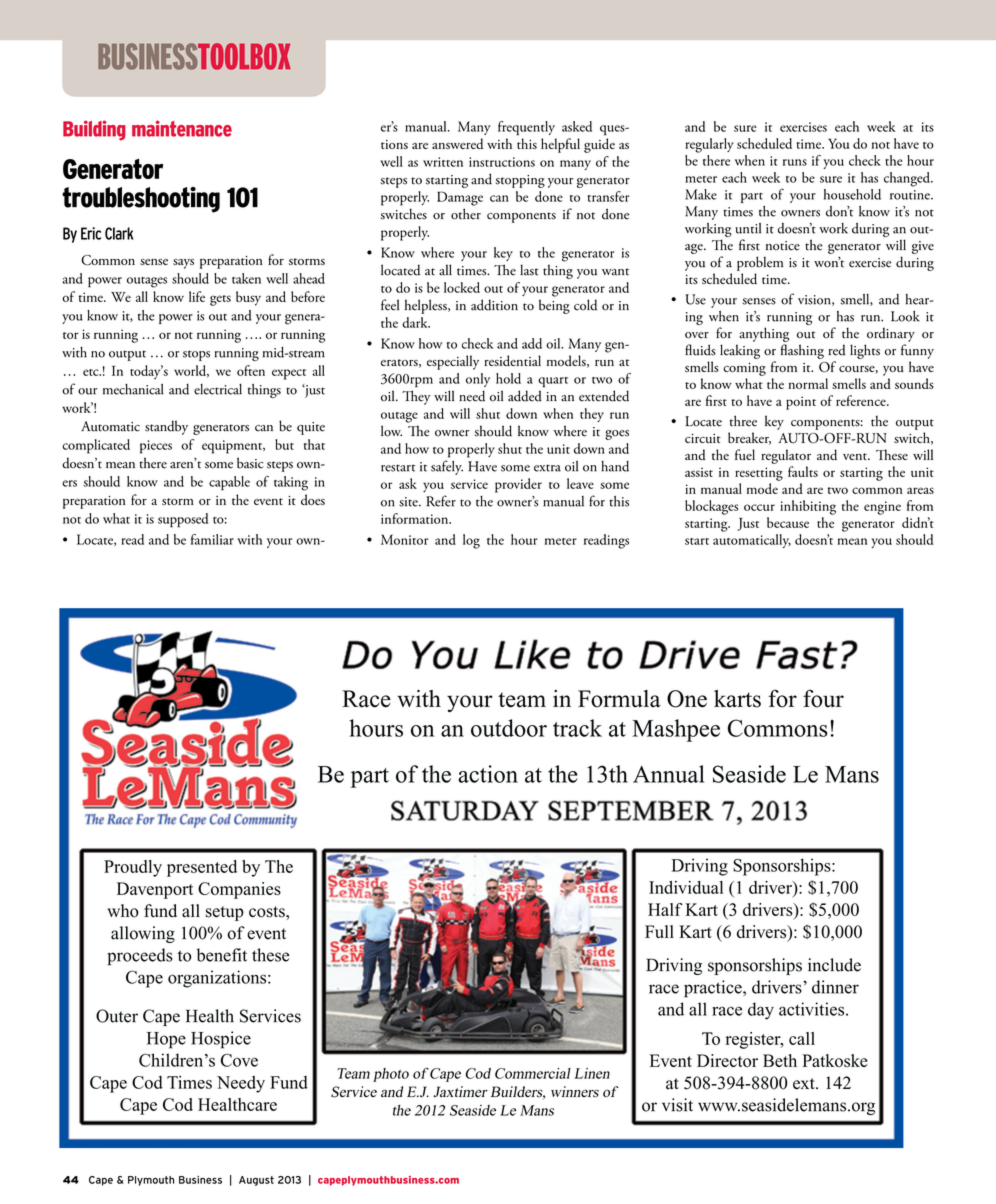 The height and width of the screenshot is (1204, 996). What do you see at coordinates (518, 485) in the screenshot?
I see `provider` at bounding box center [518, 485].
